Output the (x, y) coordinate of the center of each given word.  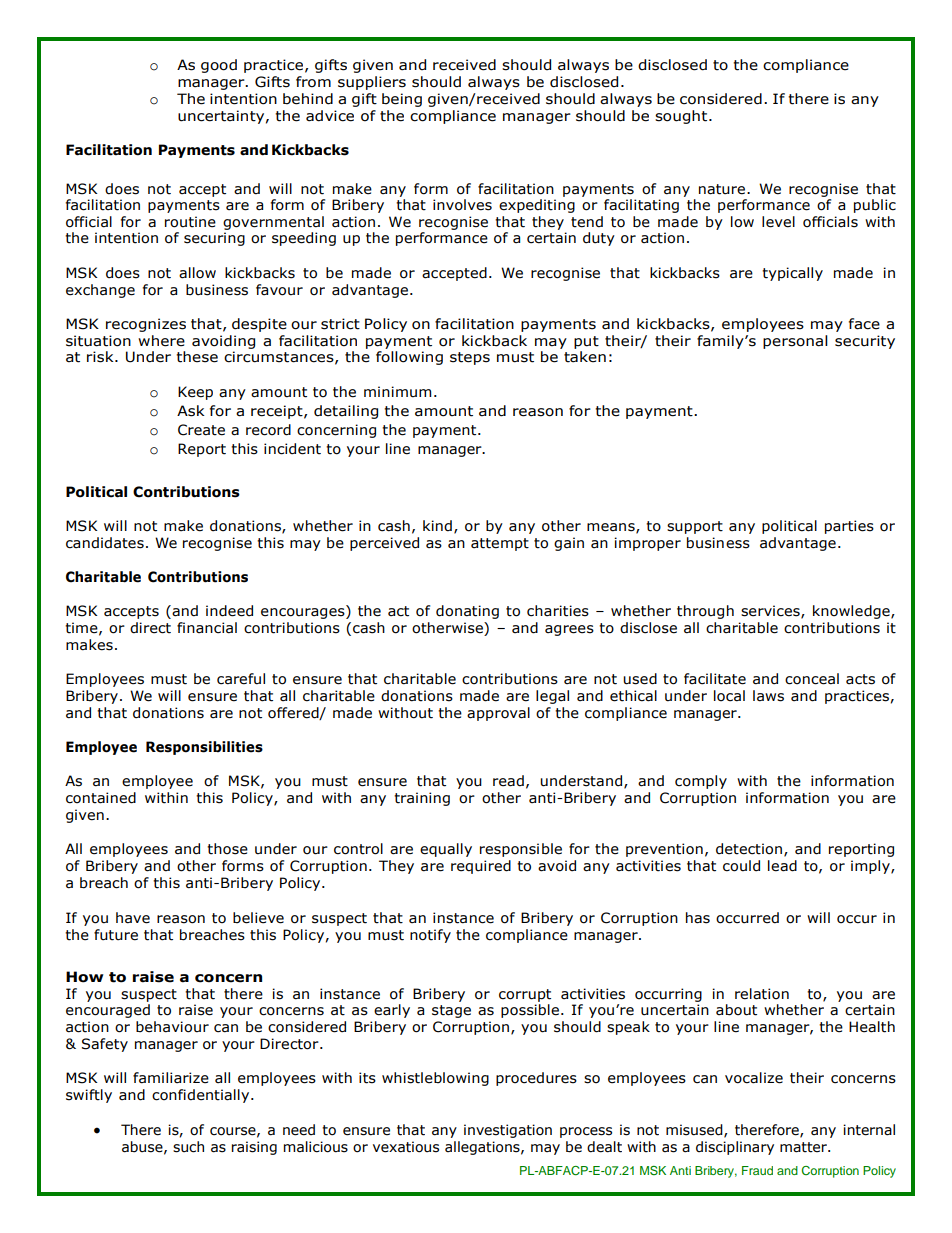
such (188, 1147)
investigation (508, 1131)
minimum (397, 392)
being (402, 100)
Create (201, 430)
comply (701, 782)
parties (849, 527)
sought (682, 117)
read (508, 781)
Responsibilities (204, 748)
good (219, 66)
